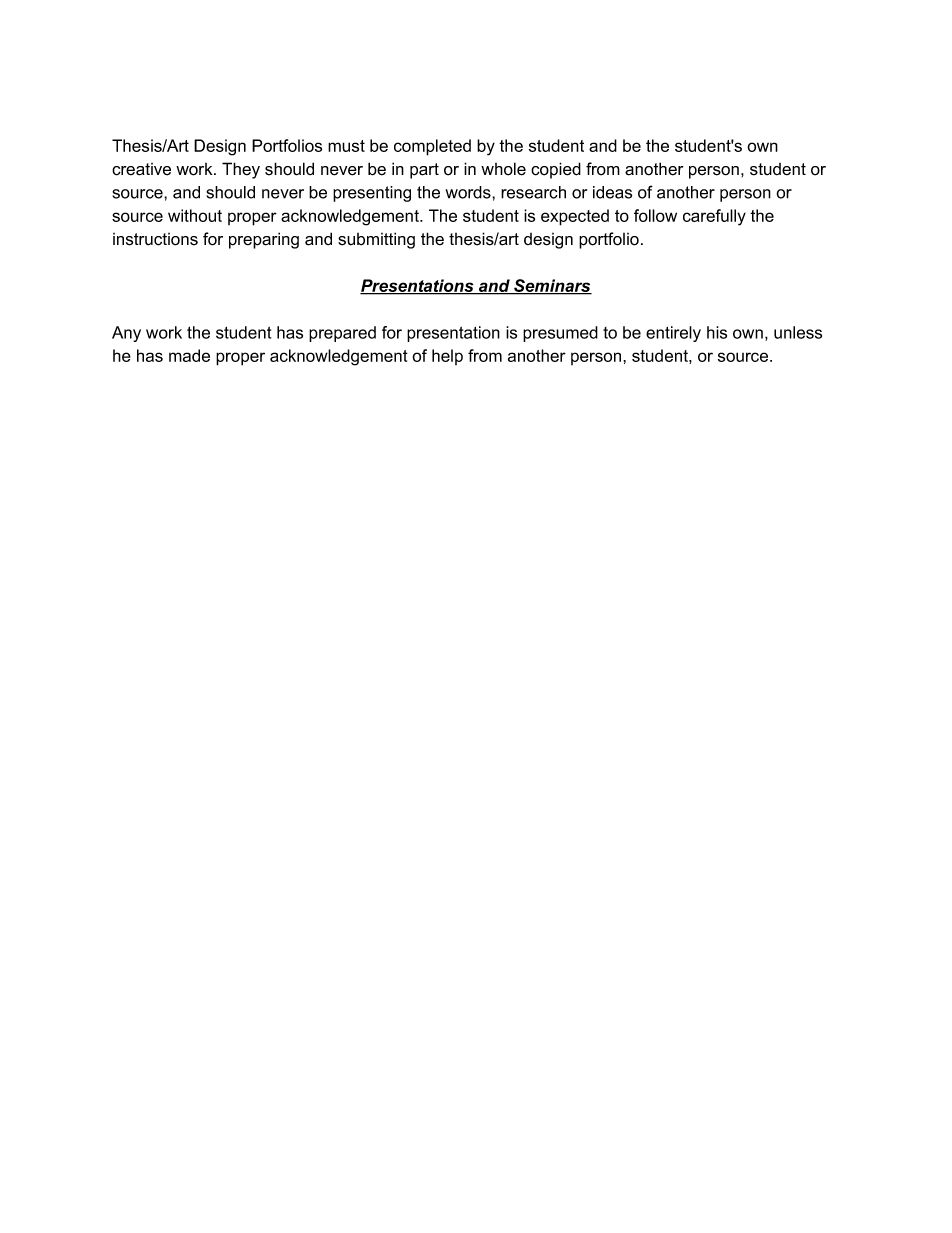  Describe the element at coordinates (195, 215) in the document. I see `without` at that location.
